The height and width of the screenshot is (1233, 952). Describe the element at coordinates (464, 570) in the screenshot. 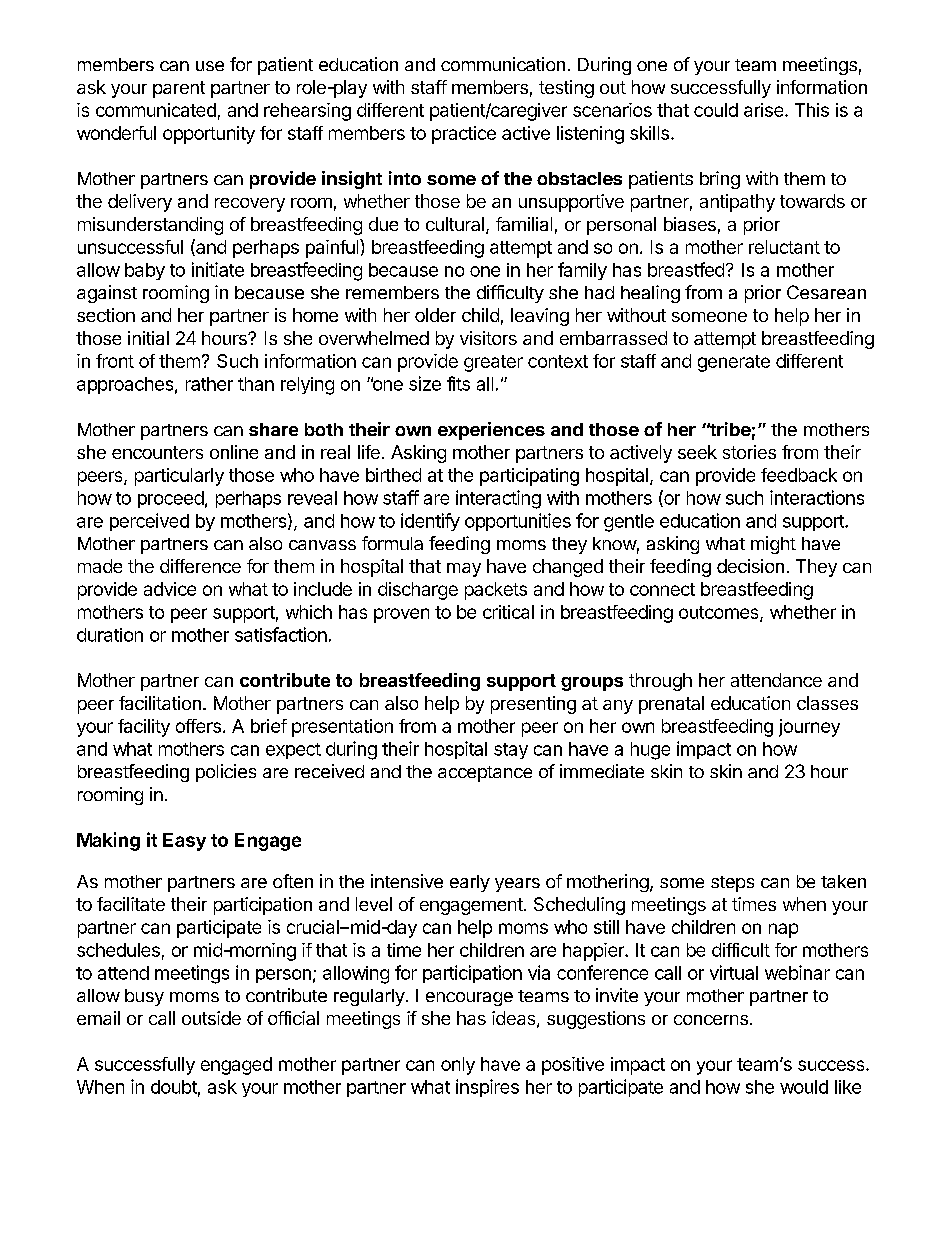

I see `may` at that location.
